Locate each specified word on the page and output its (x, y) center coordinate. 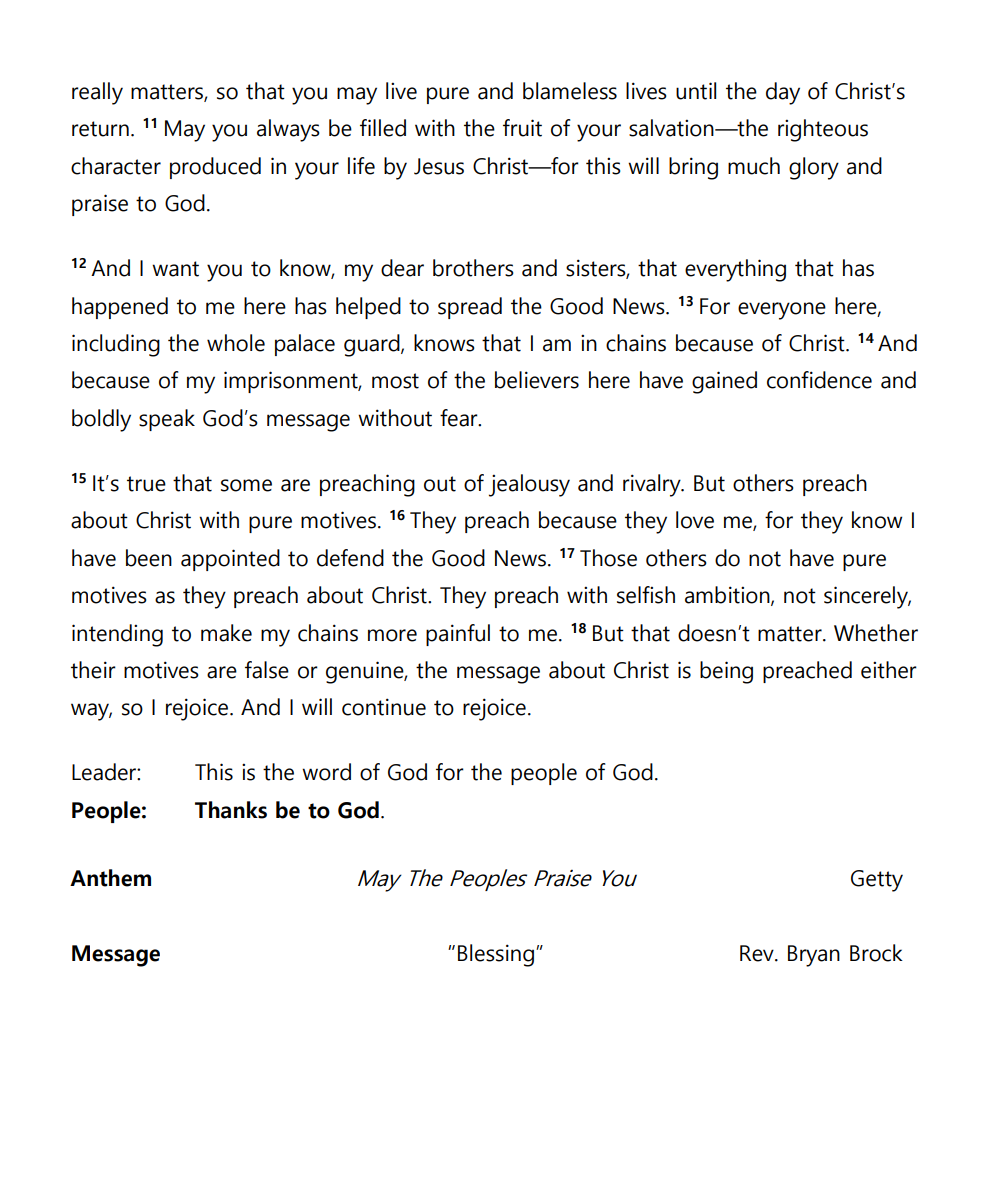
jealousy (529, 485)
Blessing (496, 955)
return (100, 129)
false (267, 670)
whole (236, 343)
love (695, 520)
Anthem (110, 878)
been (149, 558)
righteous (823, 130)
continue (384, 707)
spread (470, 308)
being (726, 672)
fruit (522, 128)
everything (735, 270)
